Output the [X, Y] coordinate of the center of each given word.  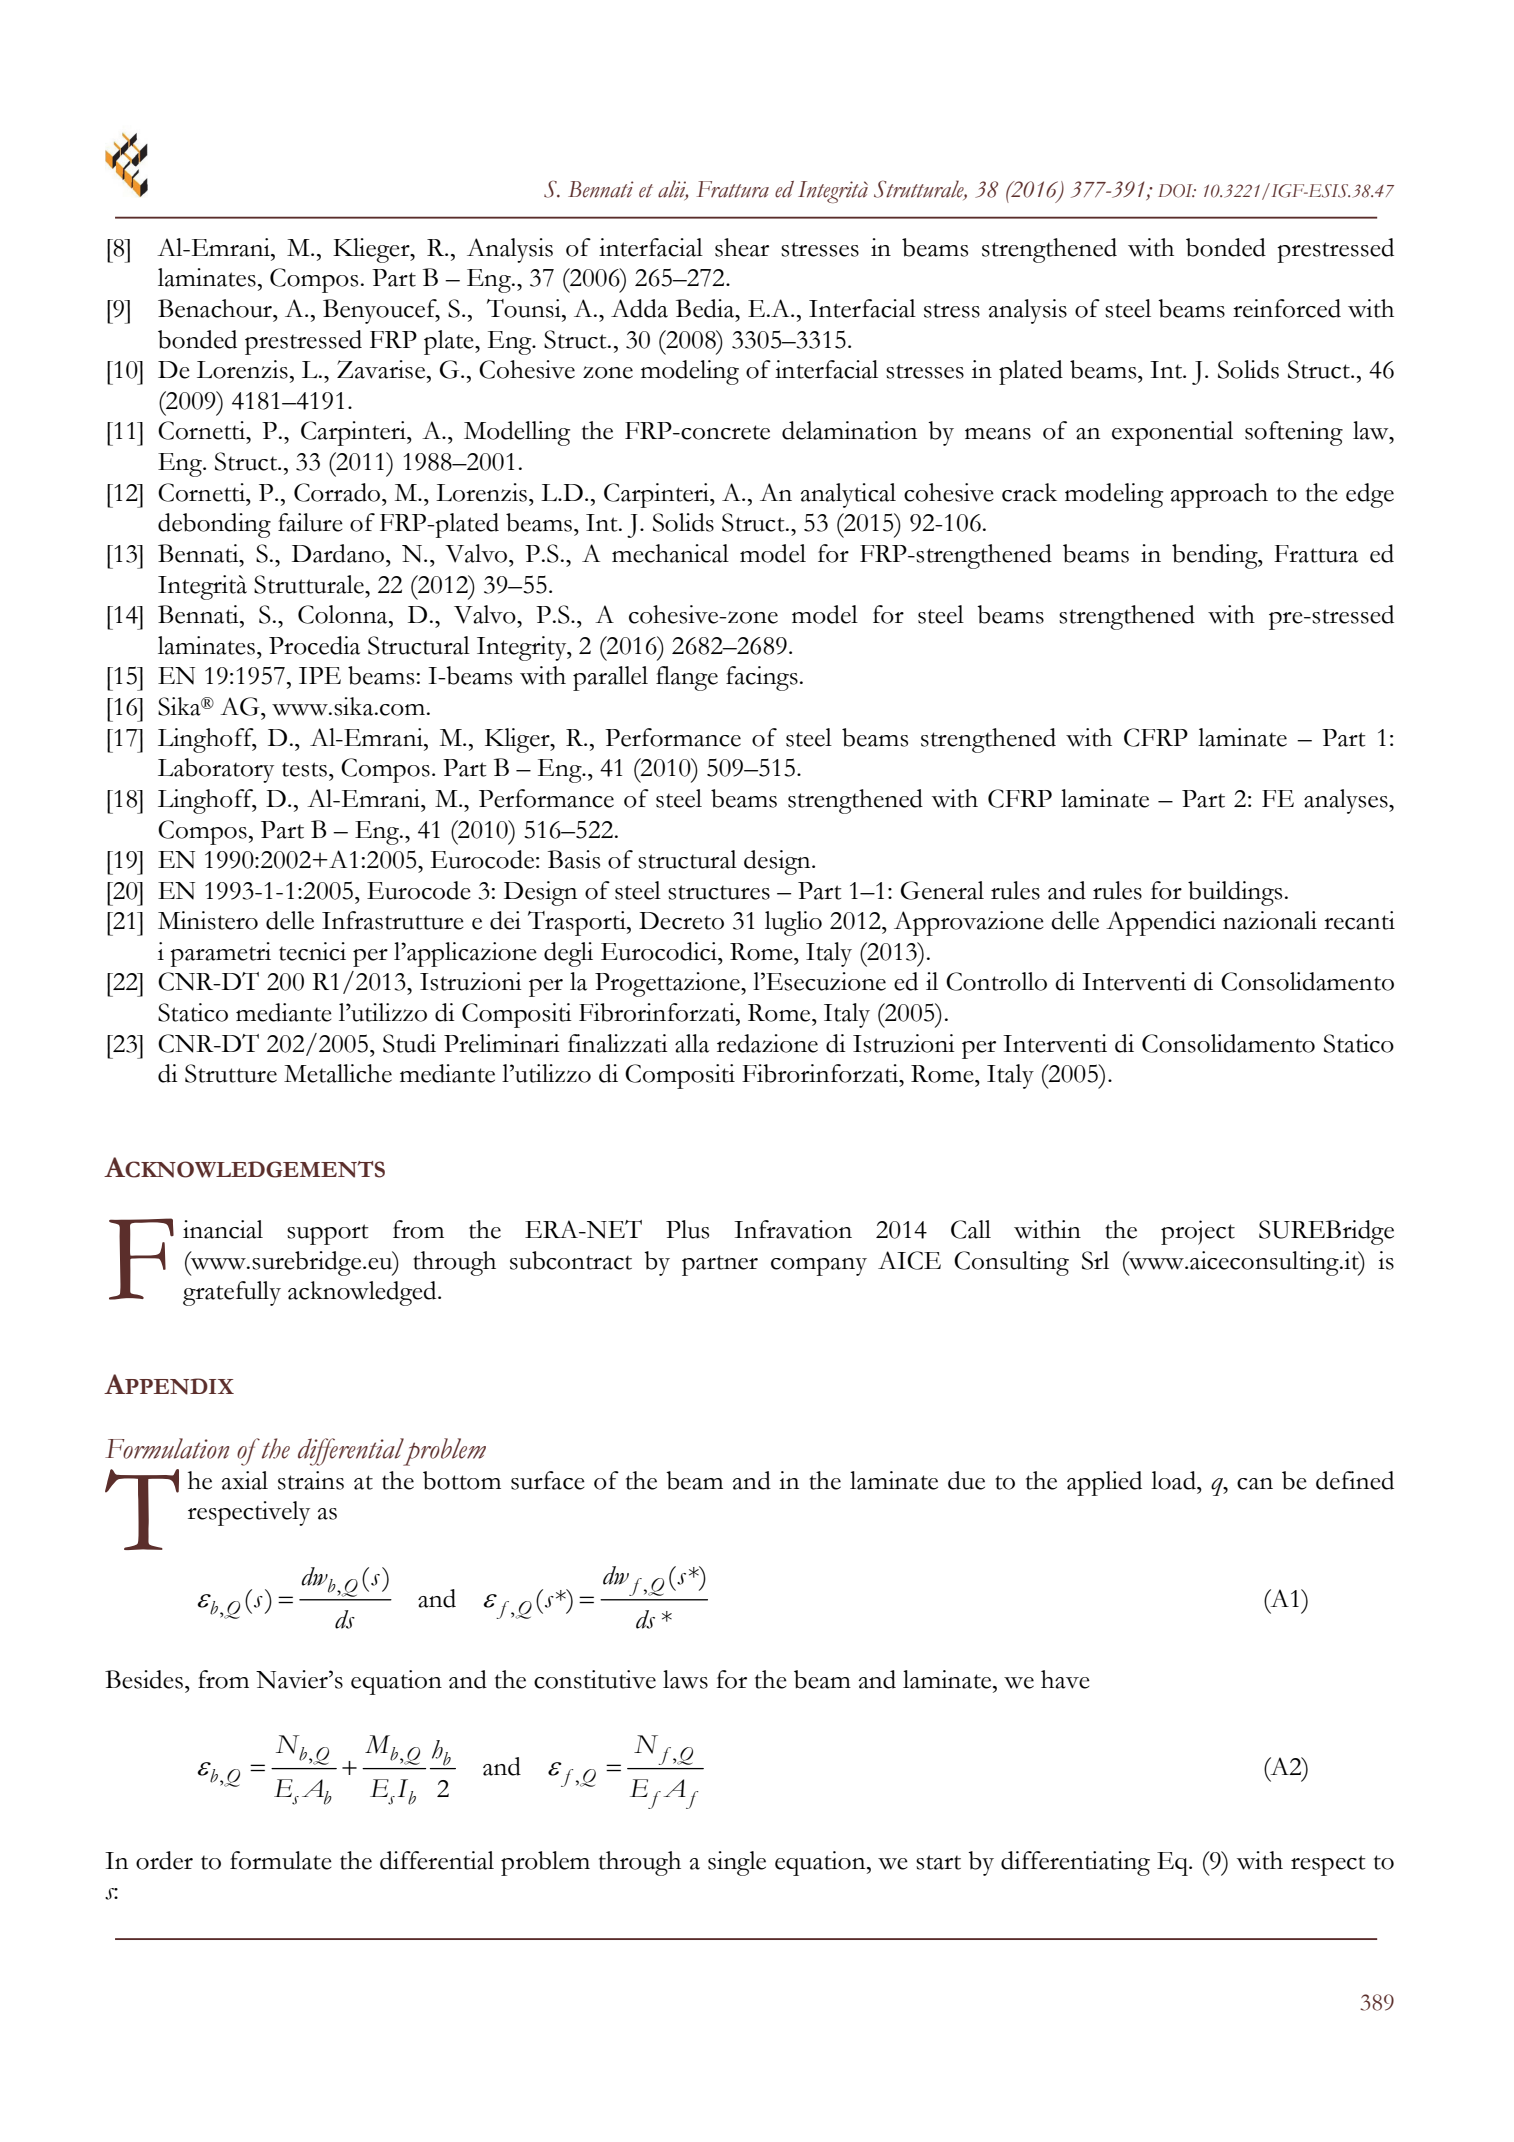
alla [692, 1043]
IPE [320, 675]
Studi [409, 1043]
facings [762, 678]
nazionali [1270, 920]
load [1174, 1480]
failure [310, 522]
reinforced [1287, 308]
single [737, 1863]
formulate [281, 1860]
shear [742, 247]
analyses [1347, 801]
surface [548, 1480]
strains [311, 1480]
